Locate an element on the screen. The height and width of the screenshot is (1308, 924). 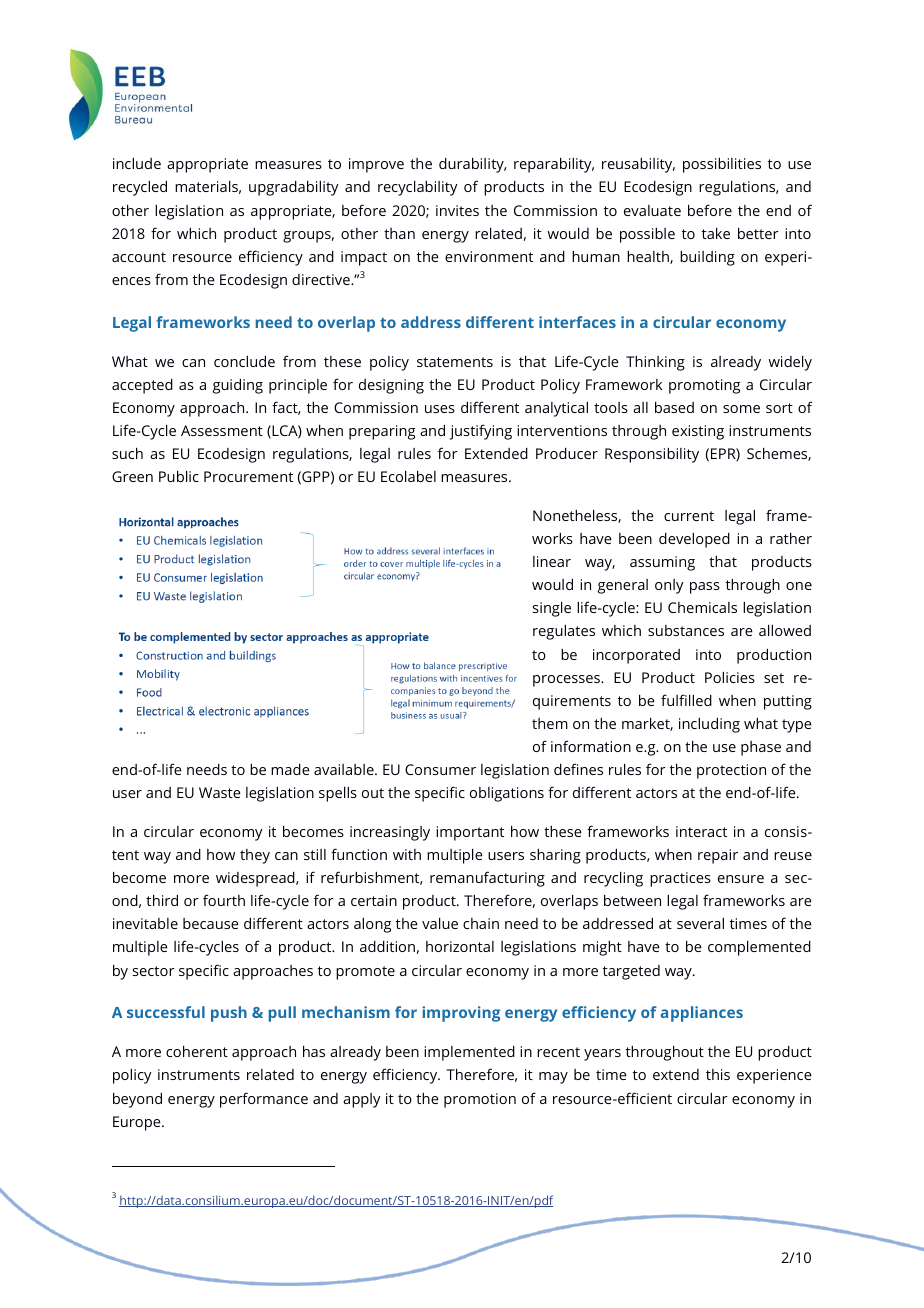
include is located at coordinates (137, 163).
